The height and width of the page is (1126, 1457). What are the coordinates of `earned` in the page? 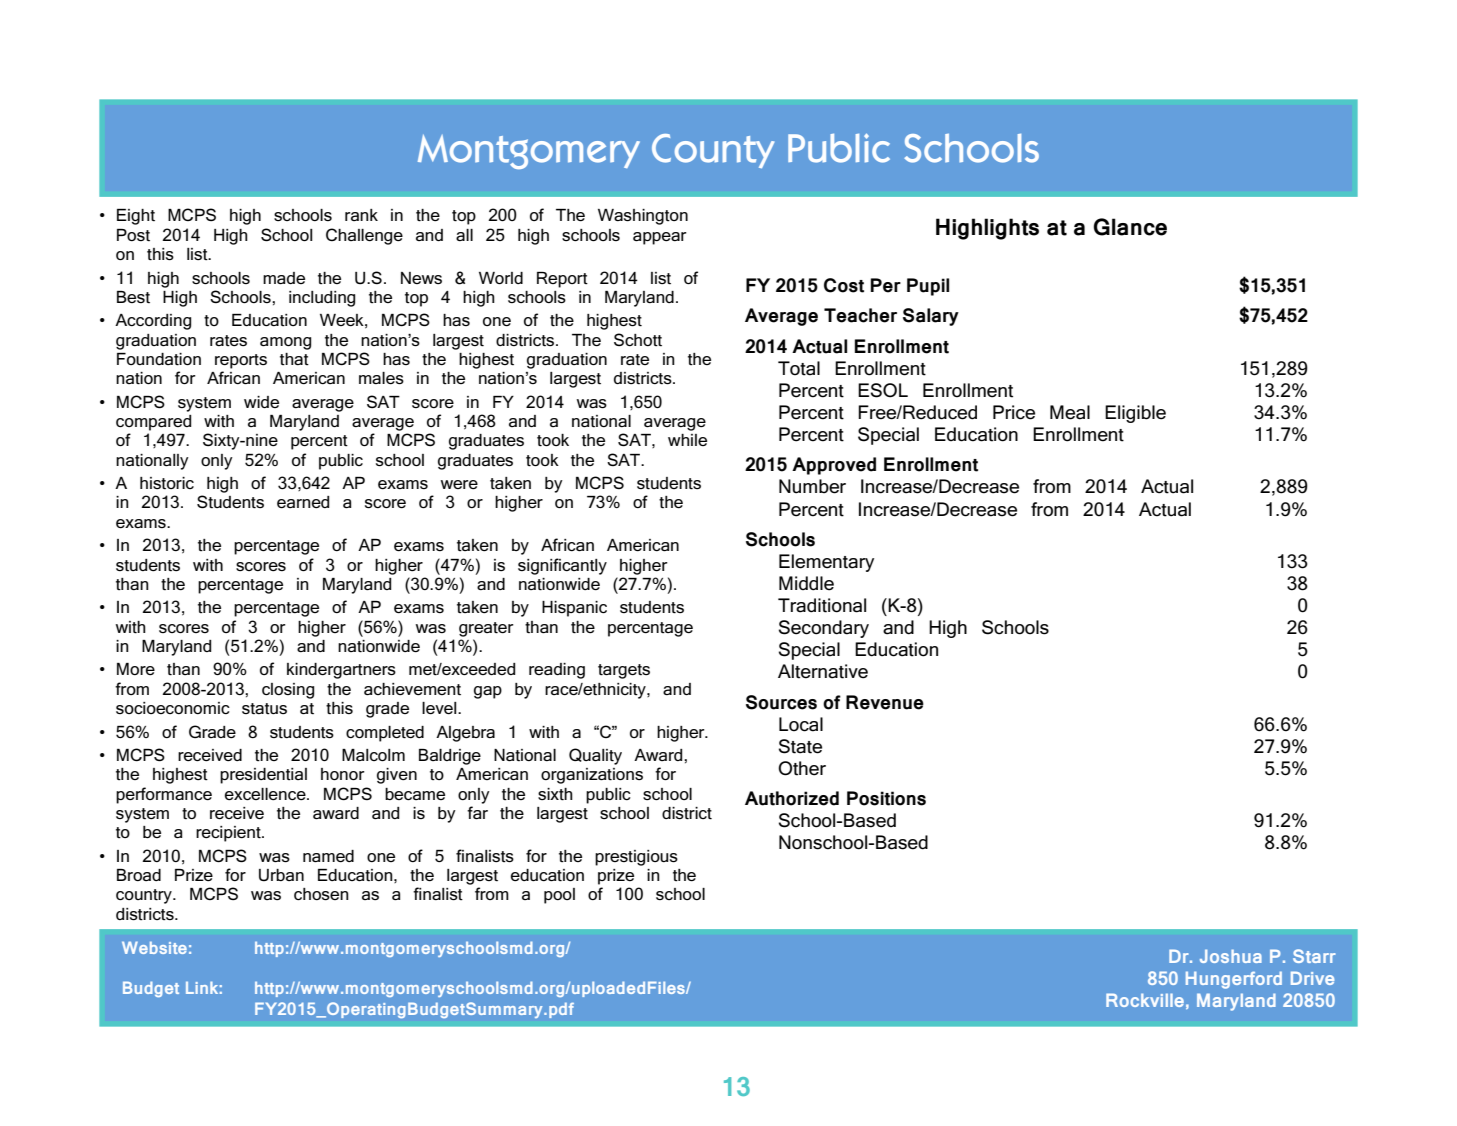 It's located at (303, 502).
